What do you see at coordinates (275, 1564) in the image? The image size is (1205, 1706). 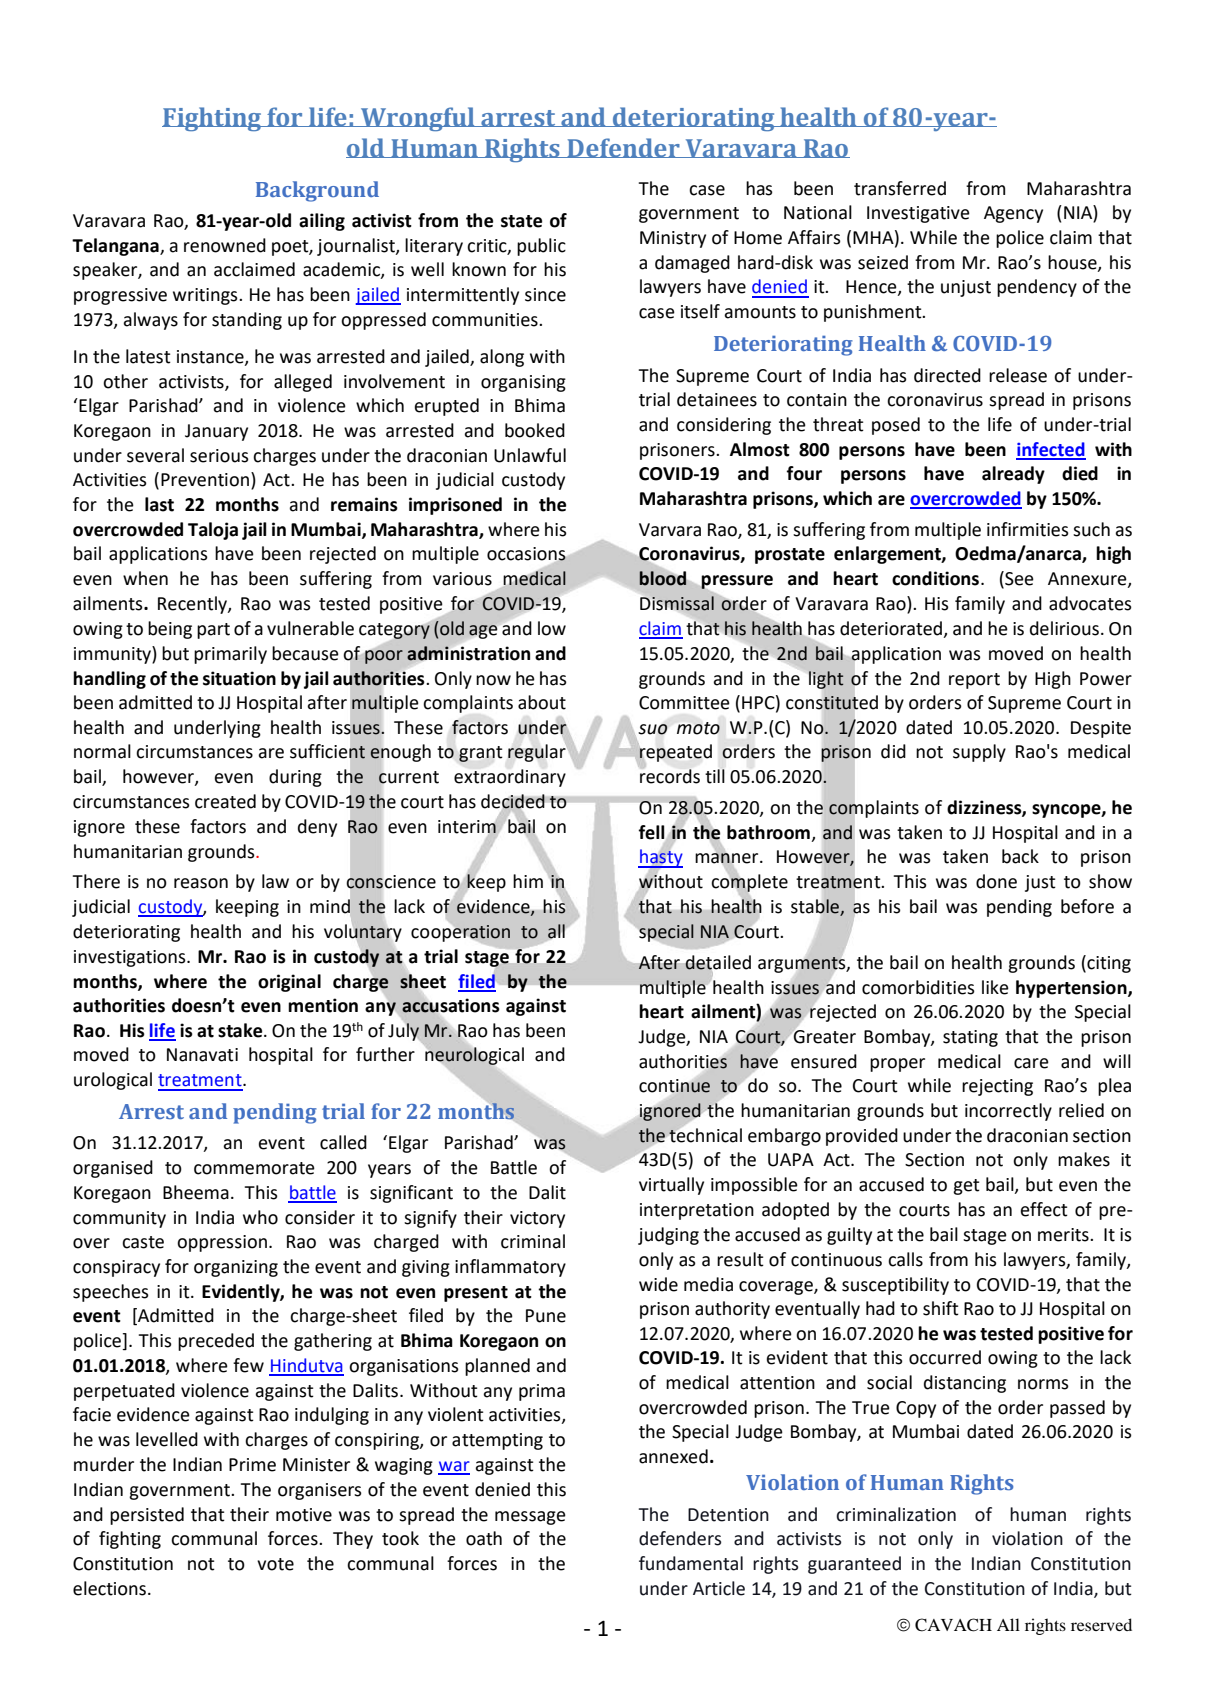 I see `vote` at bounding box center [275, 1564].
